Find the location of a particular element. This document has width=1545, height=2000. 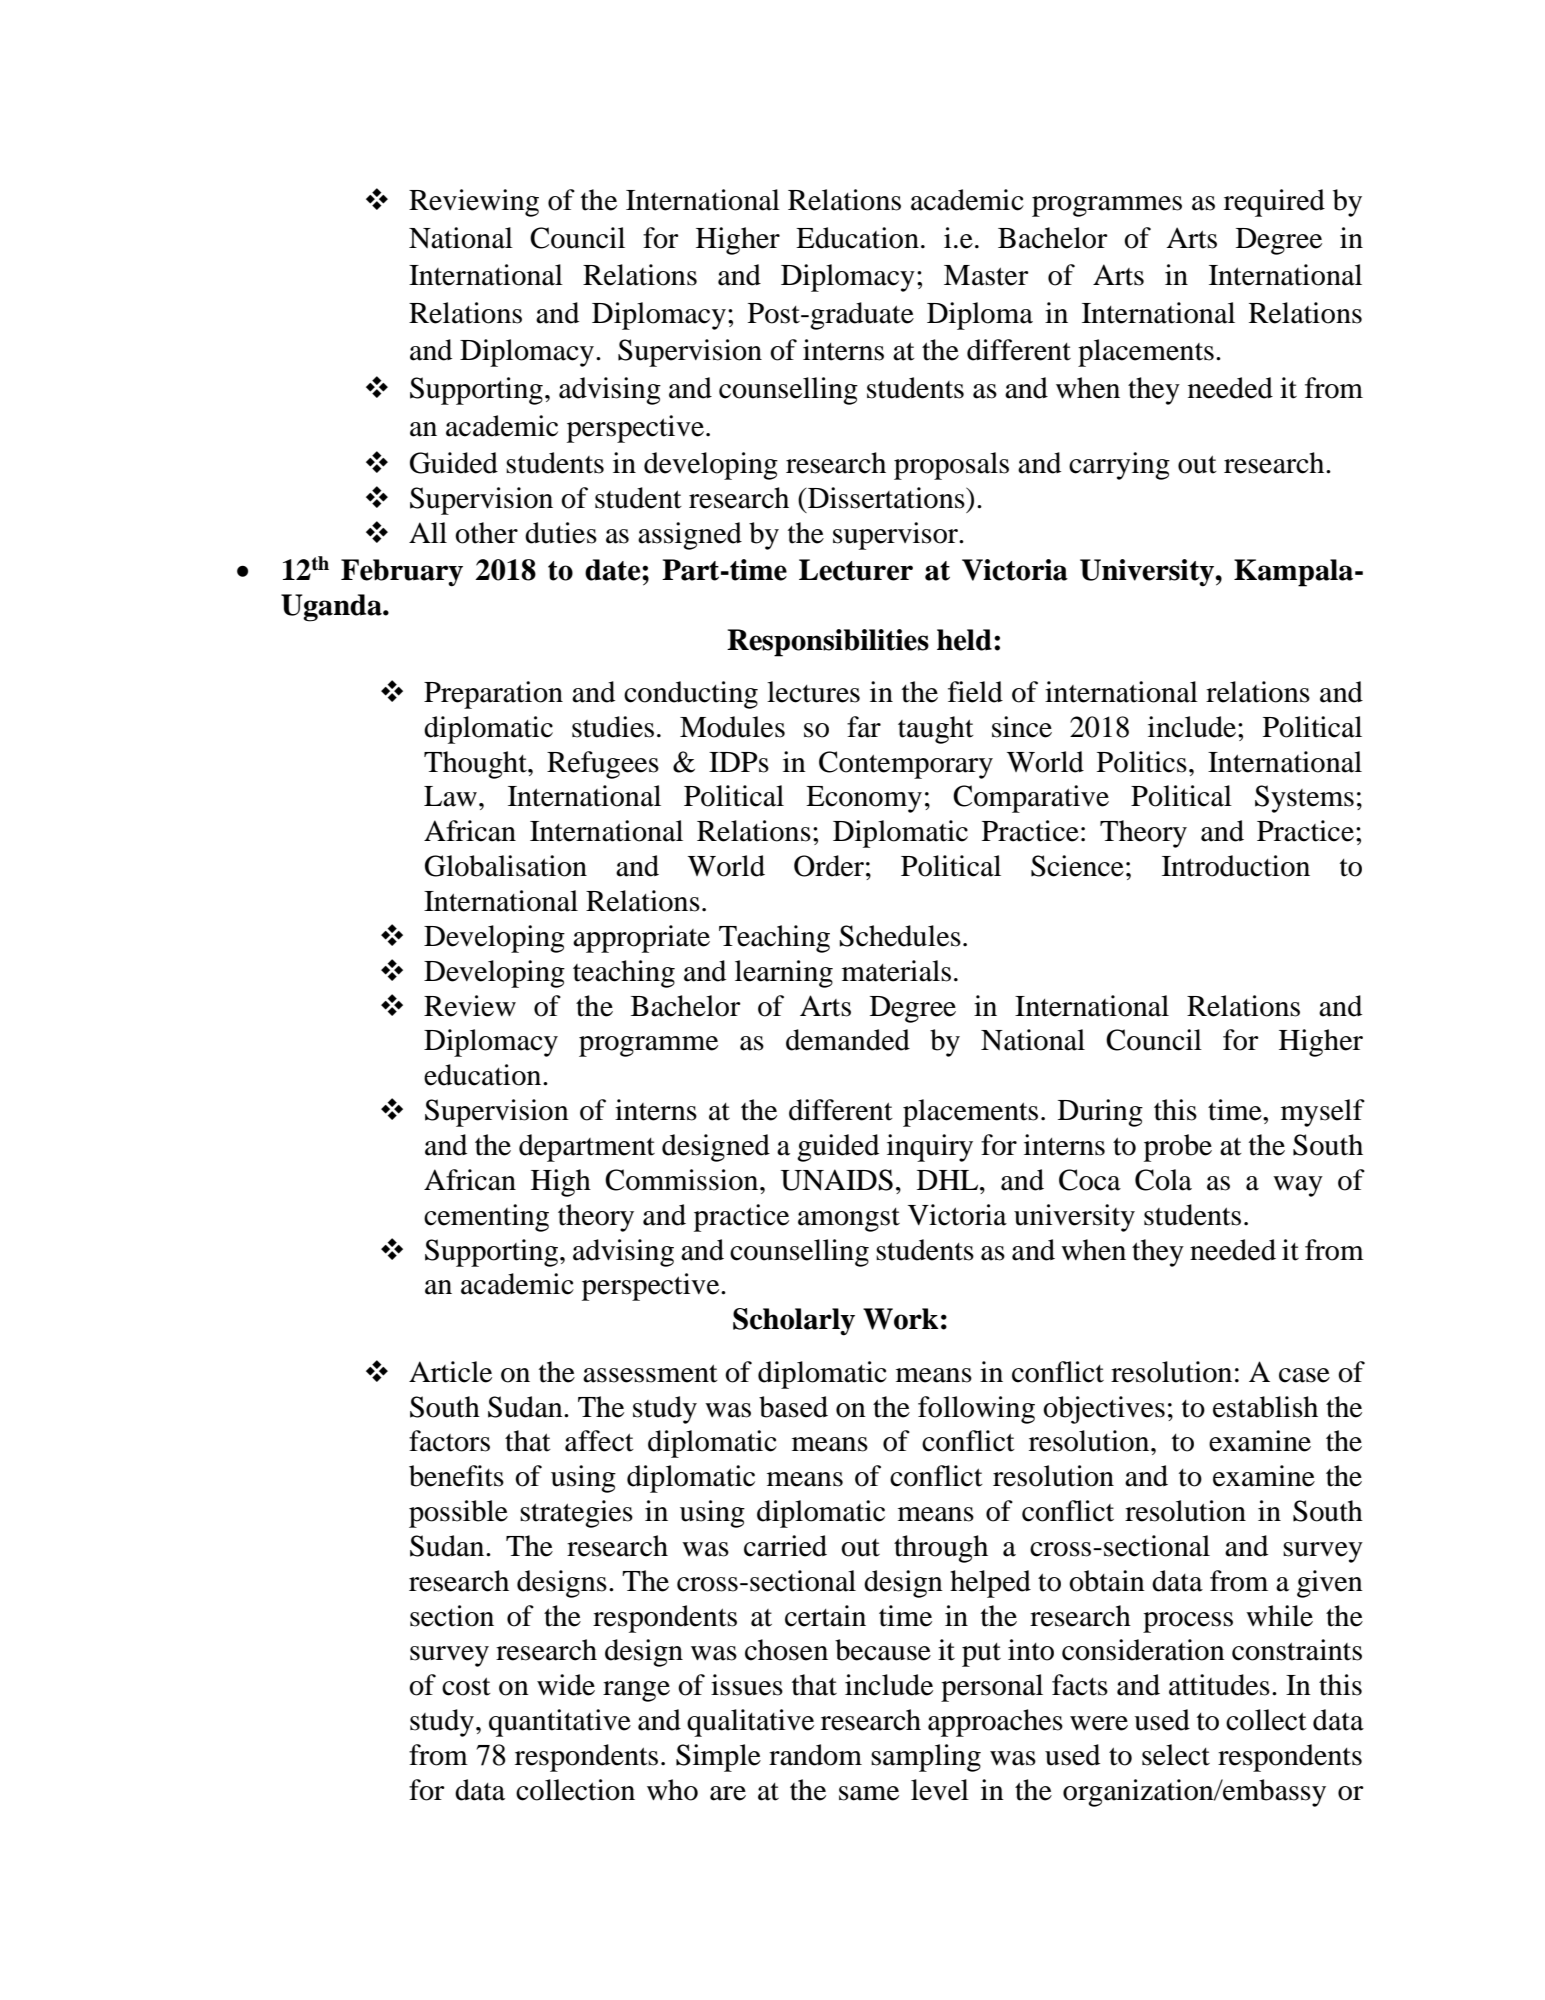

quantitative is located at coordinates (560, 1723).
